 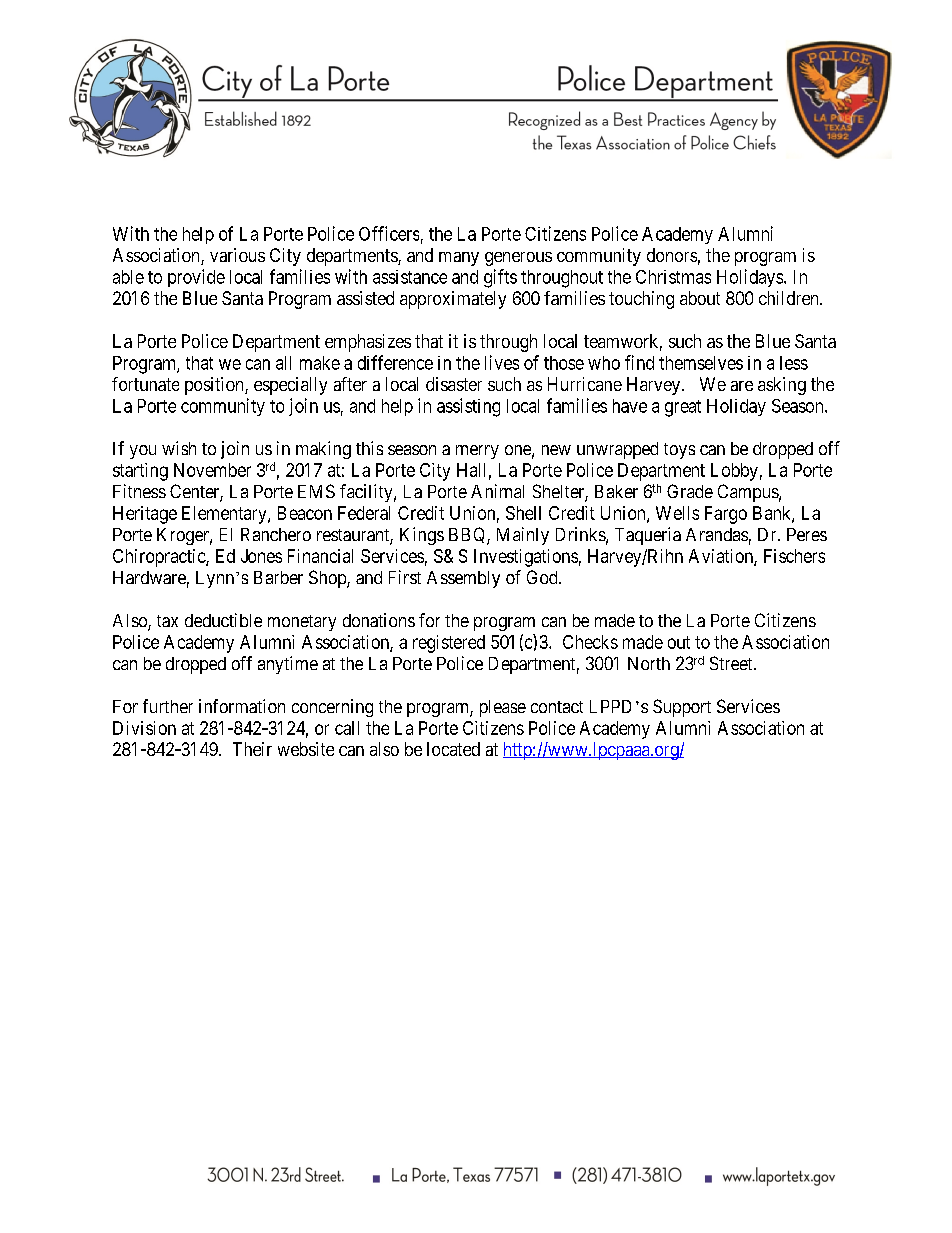 What do you see at coordinates (453, 749) in the screenshot?
I see `located` at bounding box center [453, 749].
